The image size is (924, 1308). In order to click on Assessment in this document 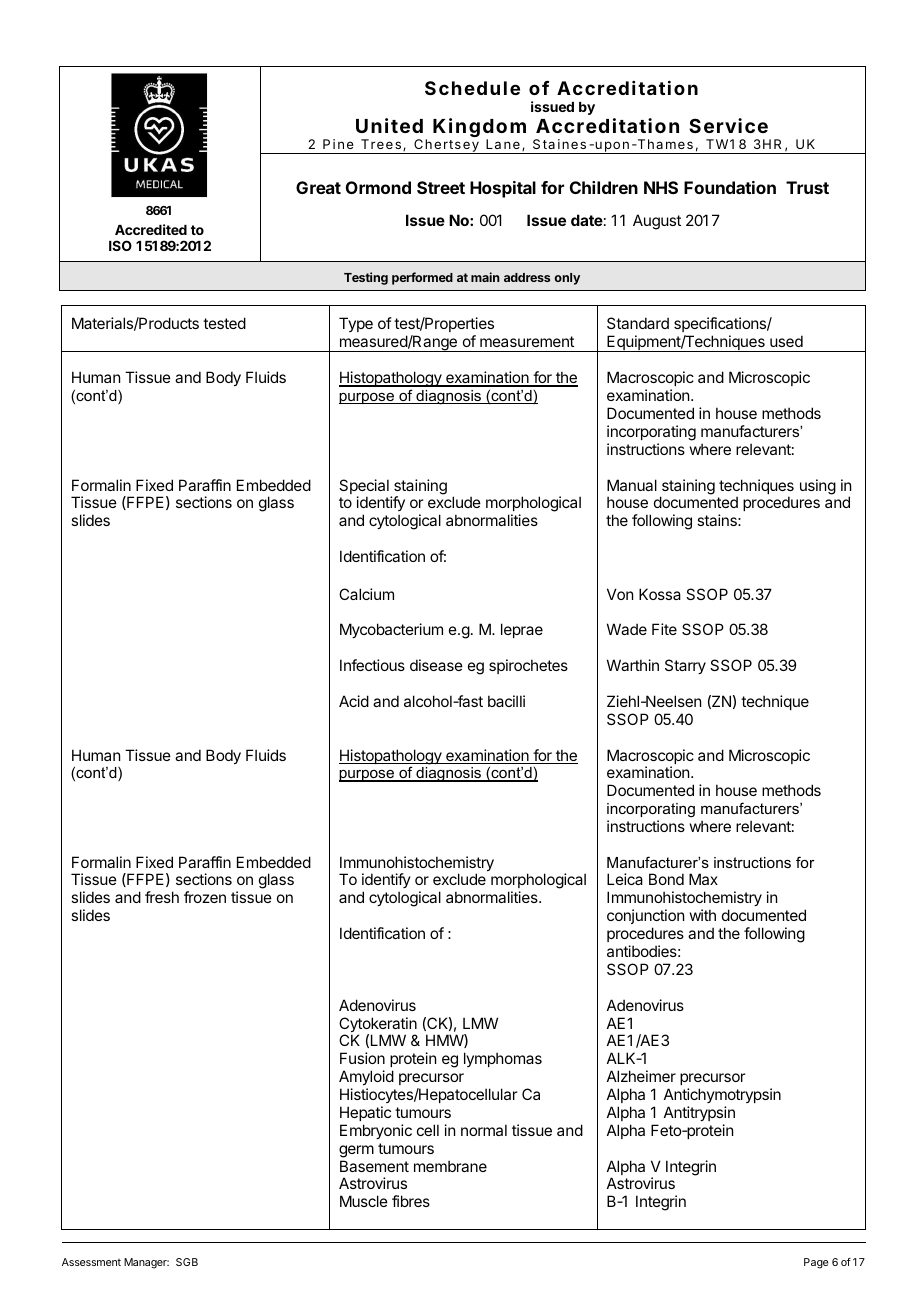, I will do `click(91, 1262)`.
